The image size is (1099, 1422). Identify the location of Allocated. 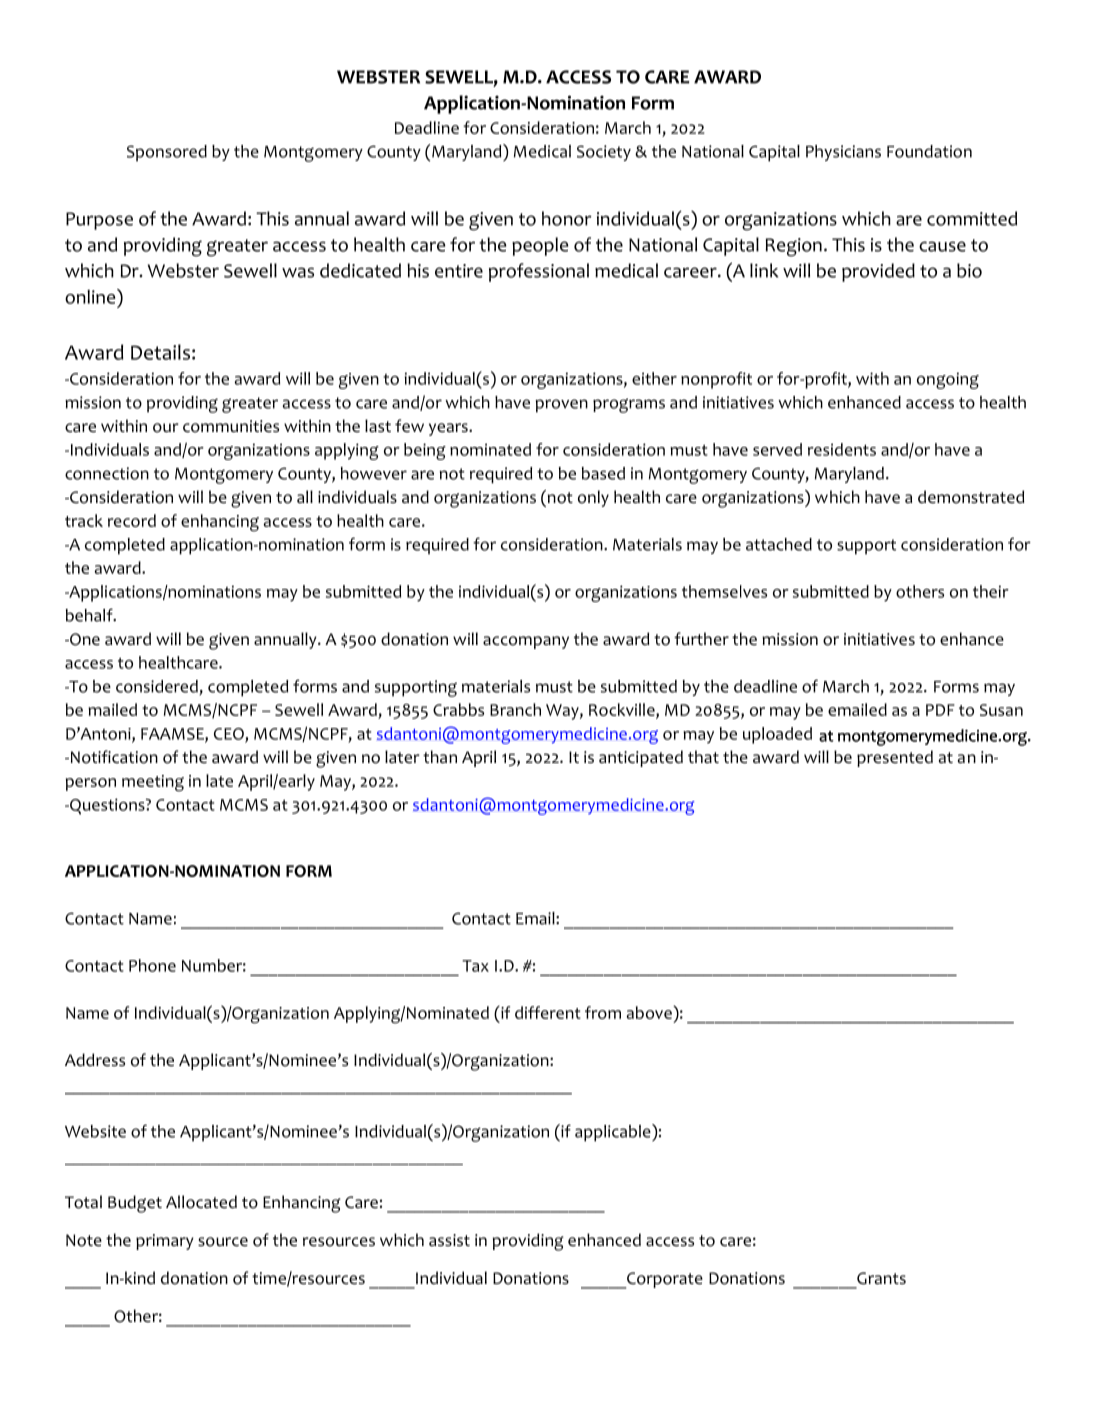
(201, 1202).
